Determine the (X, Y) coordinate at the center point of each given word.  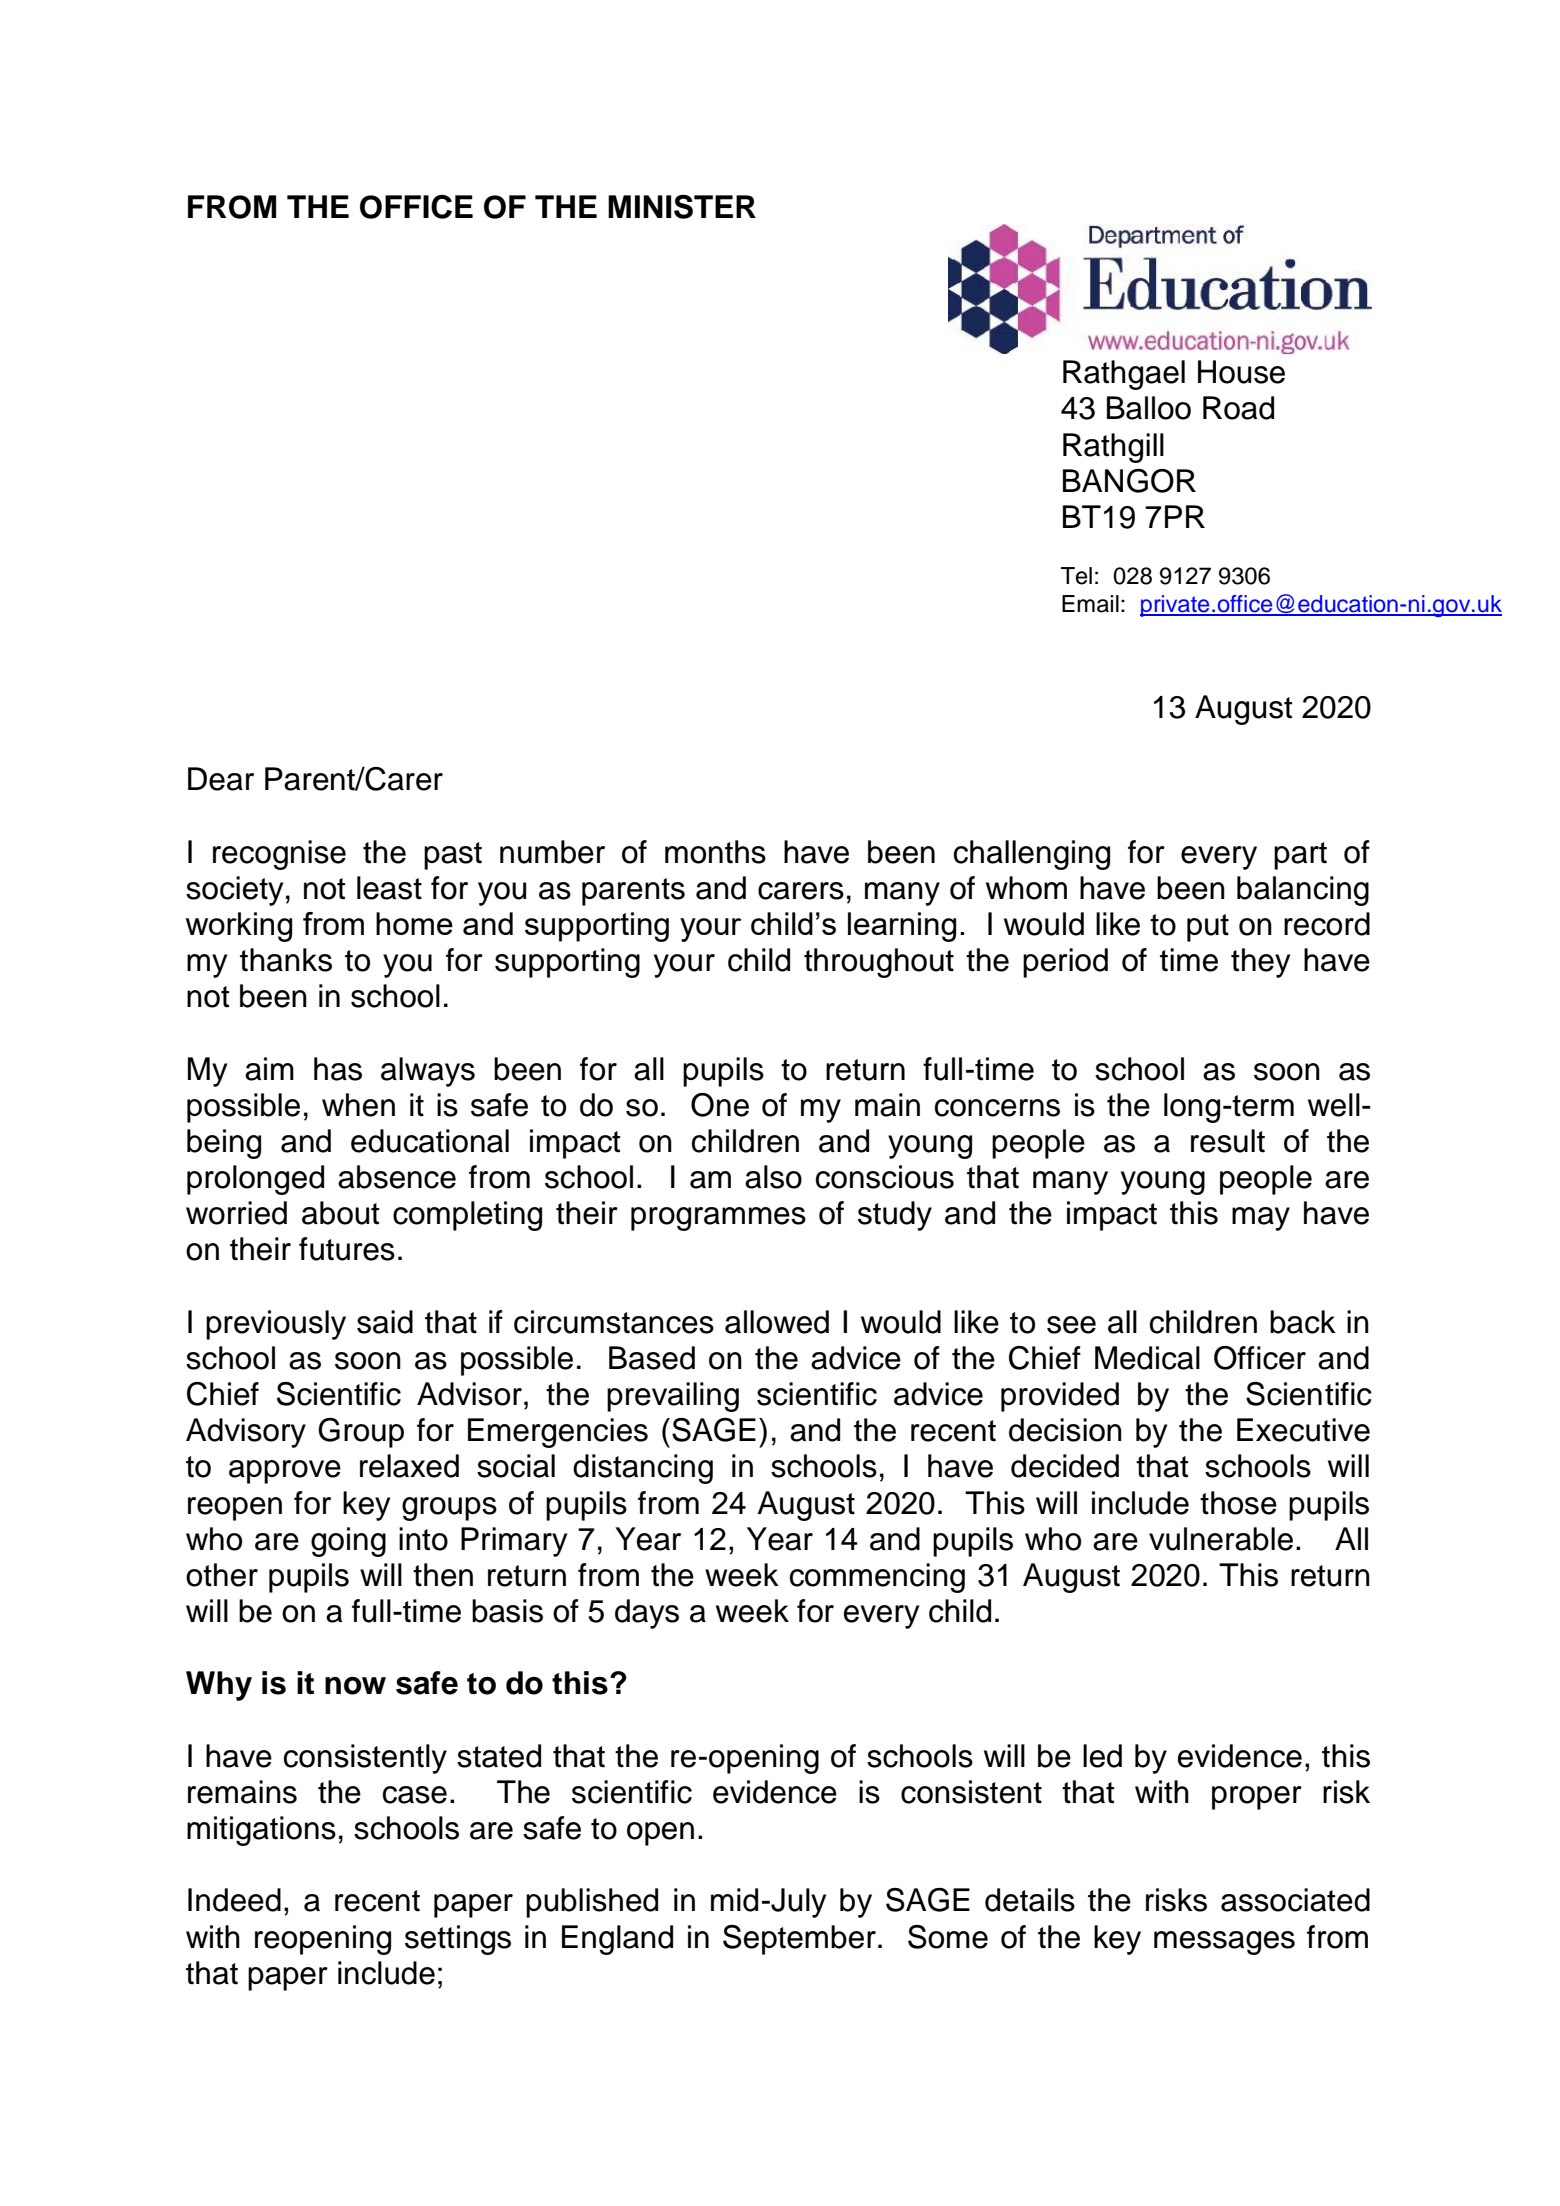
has (338, 1069)
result (1228, 1141)
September (799, 1940)
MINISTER (682, 207)
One (720, 1105)
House (1241, 372)
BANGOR (1129, 481)
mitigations (261, 1831)
